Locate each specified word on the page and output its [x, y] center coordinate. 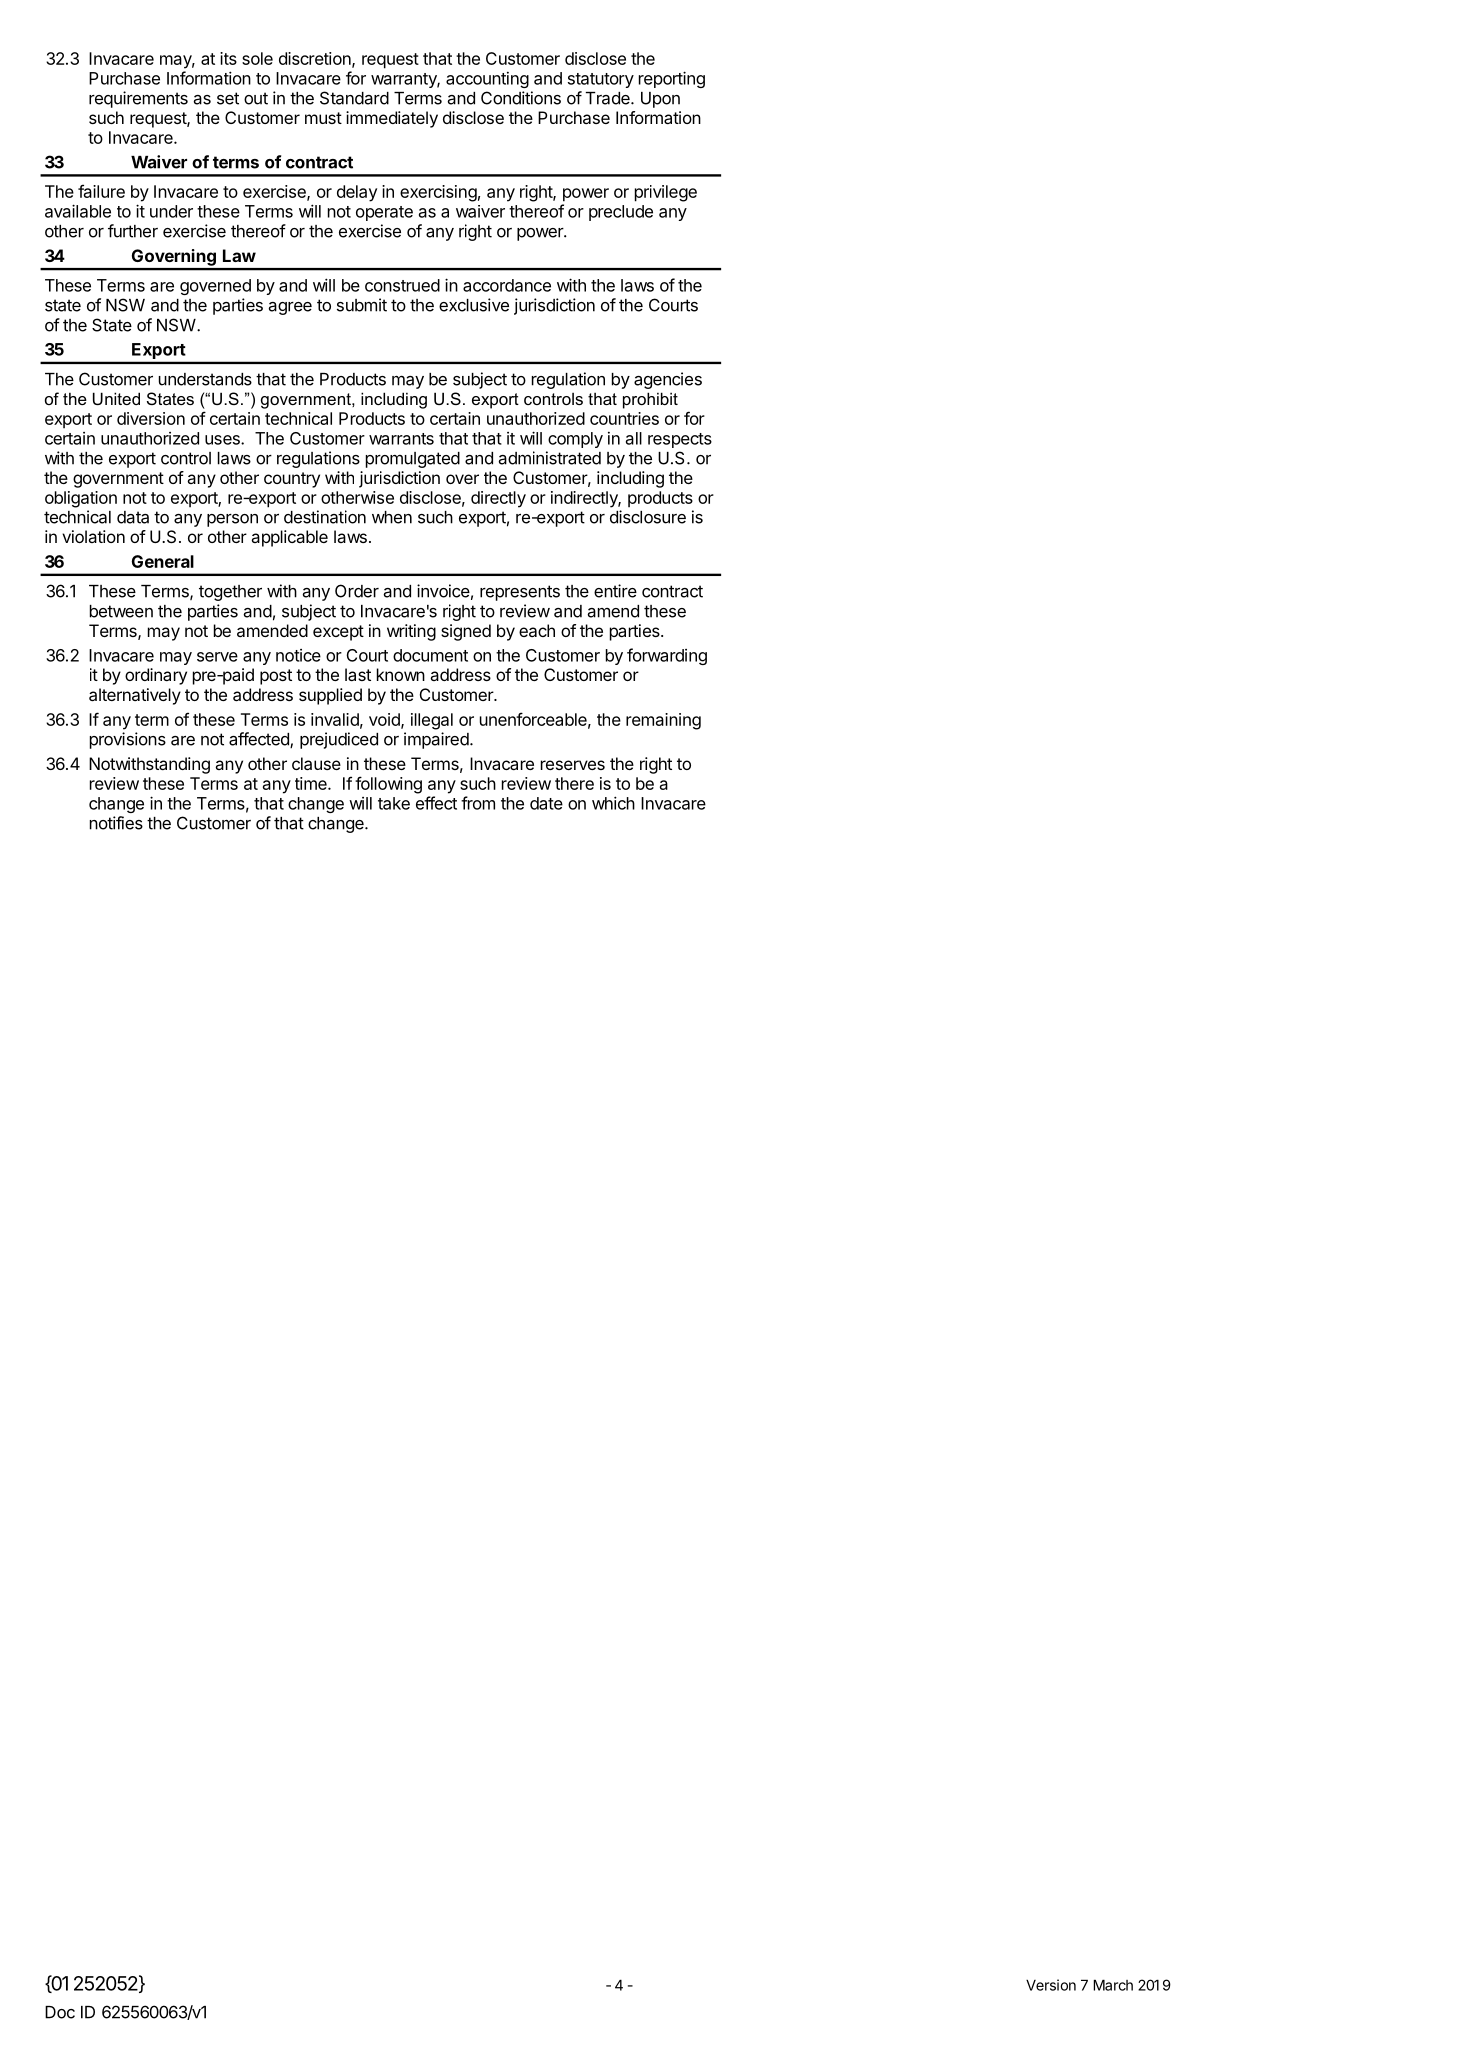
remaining [663, 721]
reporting [672, 79]
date [546, 803]
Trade [609, 98]
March [1113, 1985]
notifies [116, 823]
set [228, 98]
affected [260, 740]
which [613, 803]
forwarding [667, 656]
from [478, 803]
